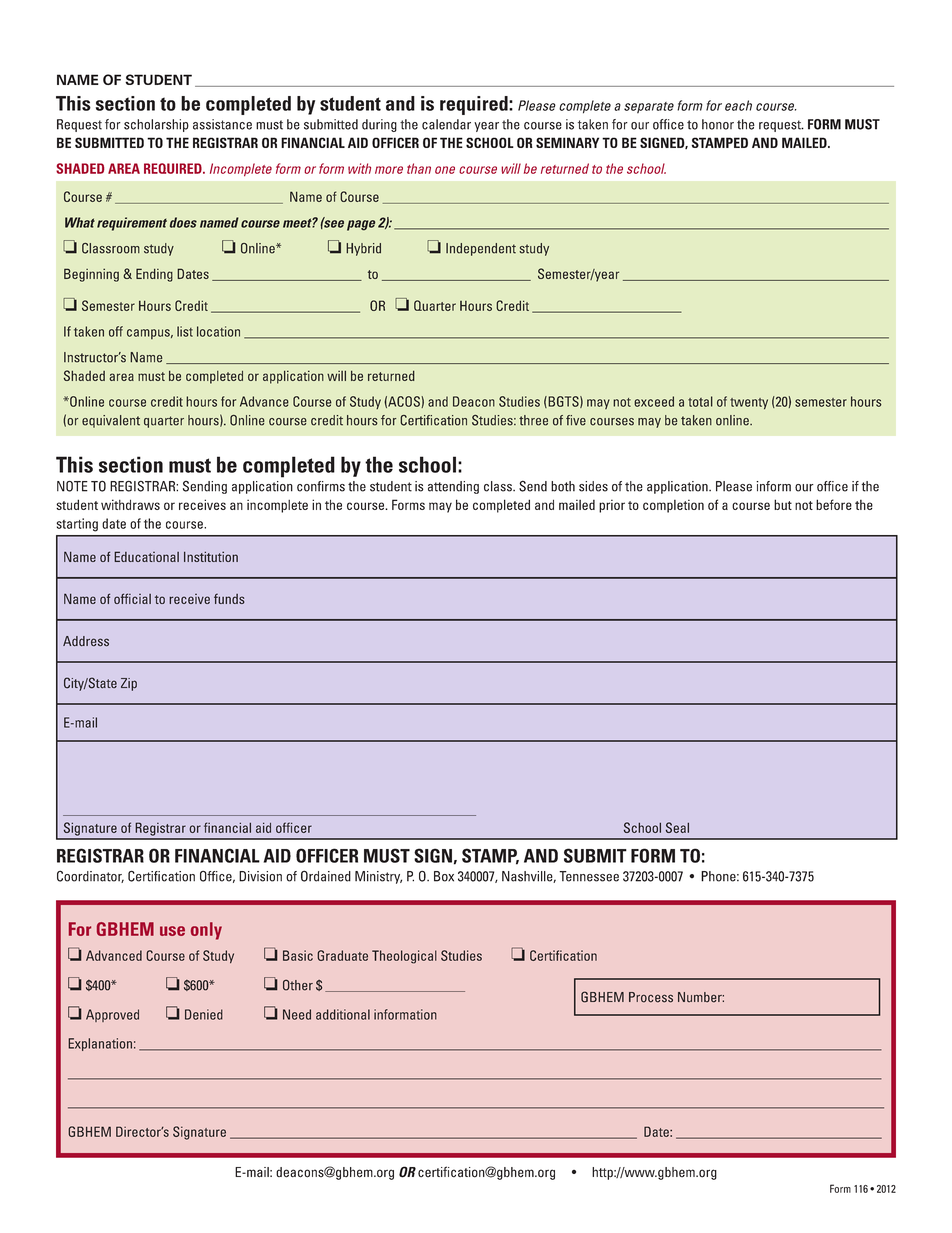  What do you see at coordinates (229, 598) in the screenshot?
I see `funds` at bounding box center [229, 598].
